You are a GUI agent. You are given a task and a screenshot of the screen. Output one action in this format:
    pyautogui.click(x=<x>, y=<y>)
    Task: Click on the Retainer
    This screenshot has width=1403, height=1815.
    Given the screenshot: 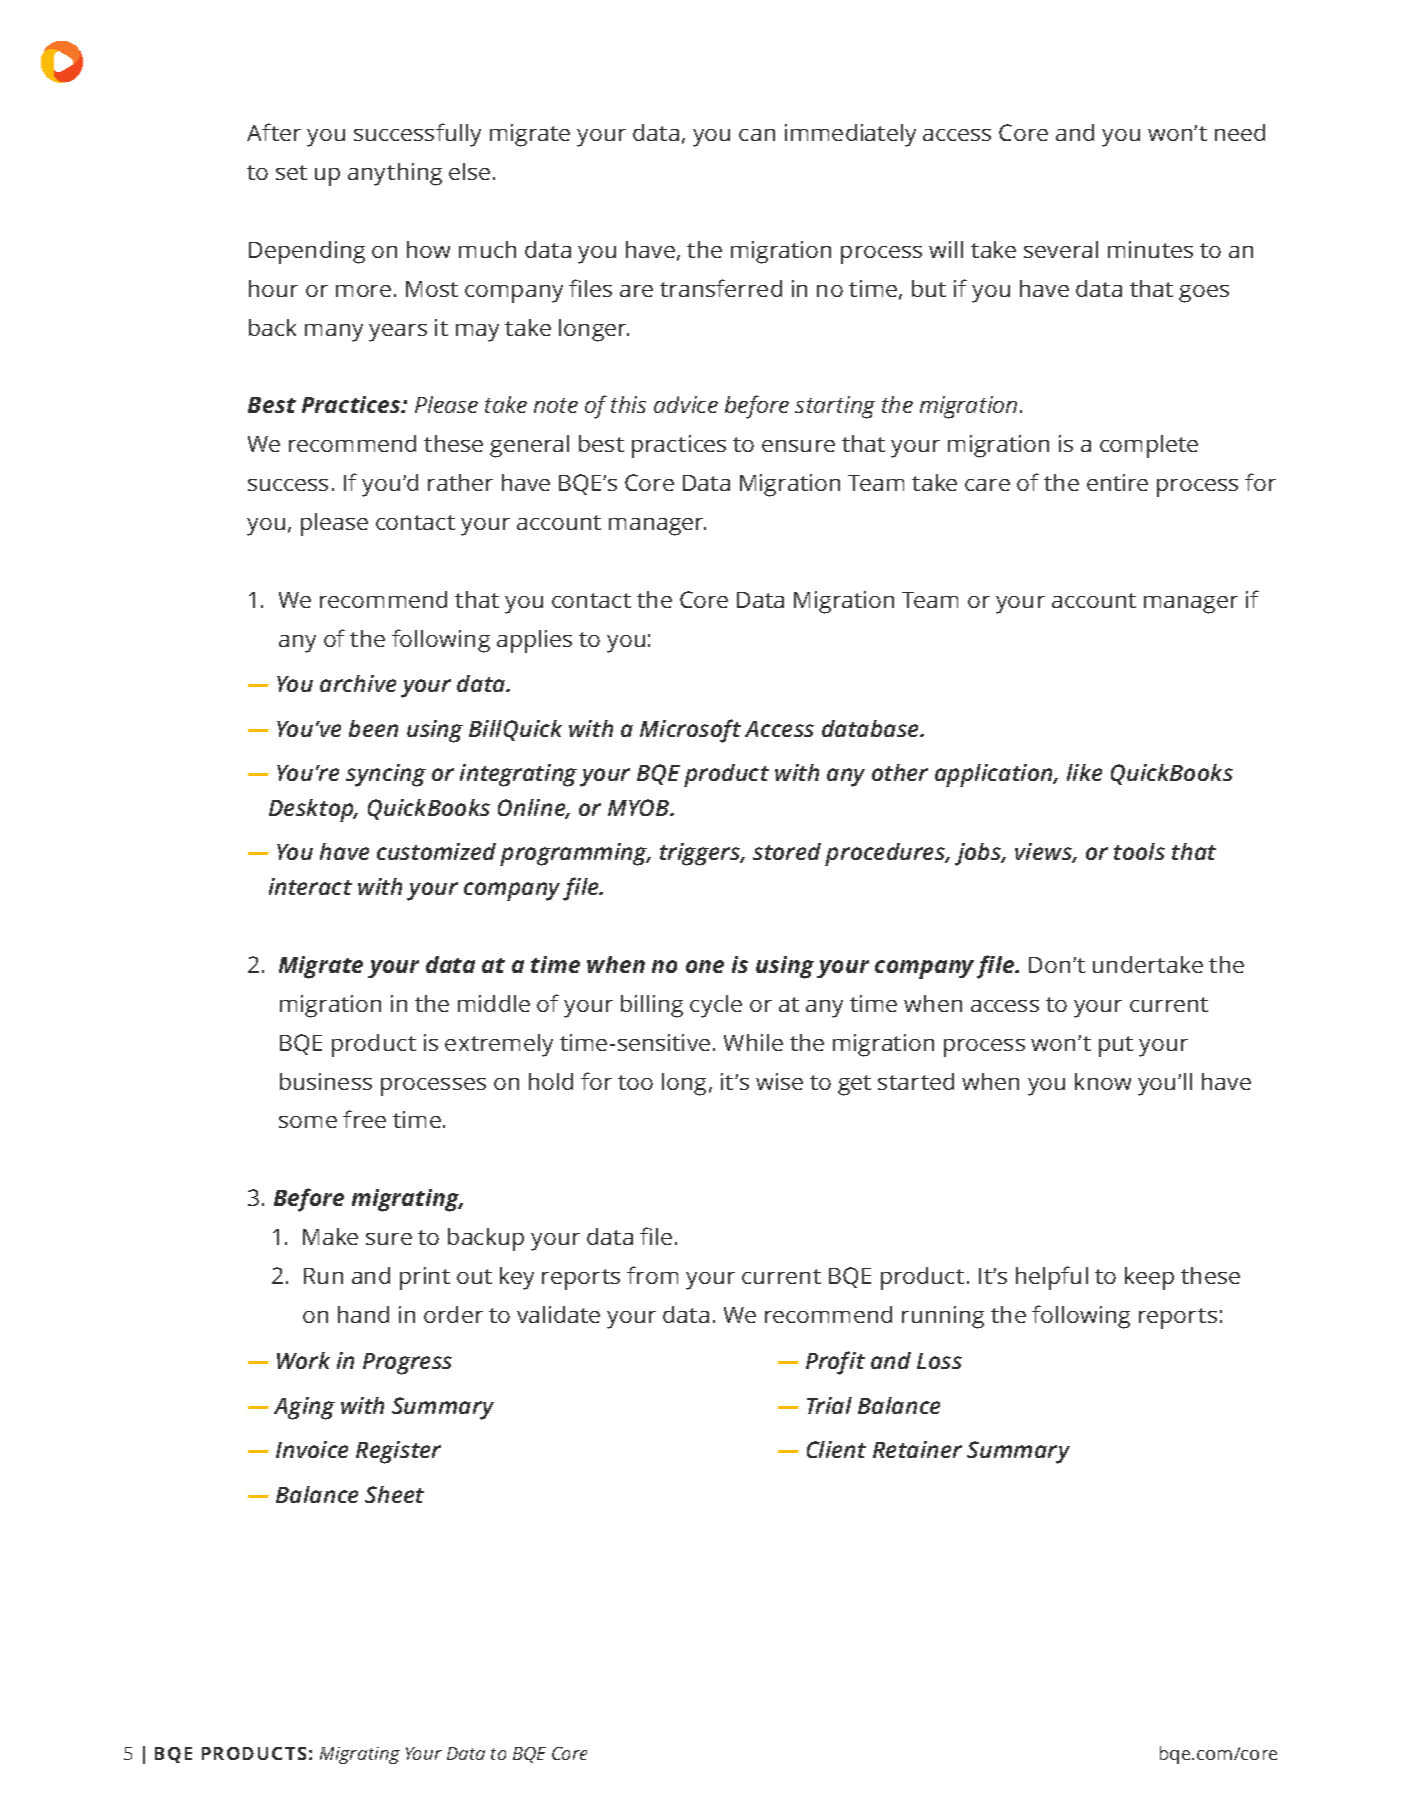 What is the action you would take?
    pyautogui.click(x=917, y=1449)
